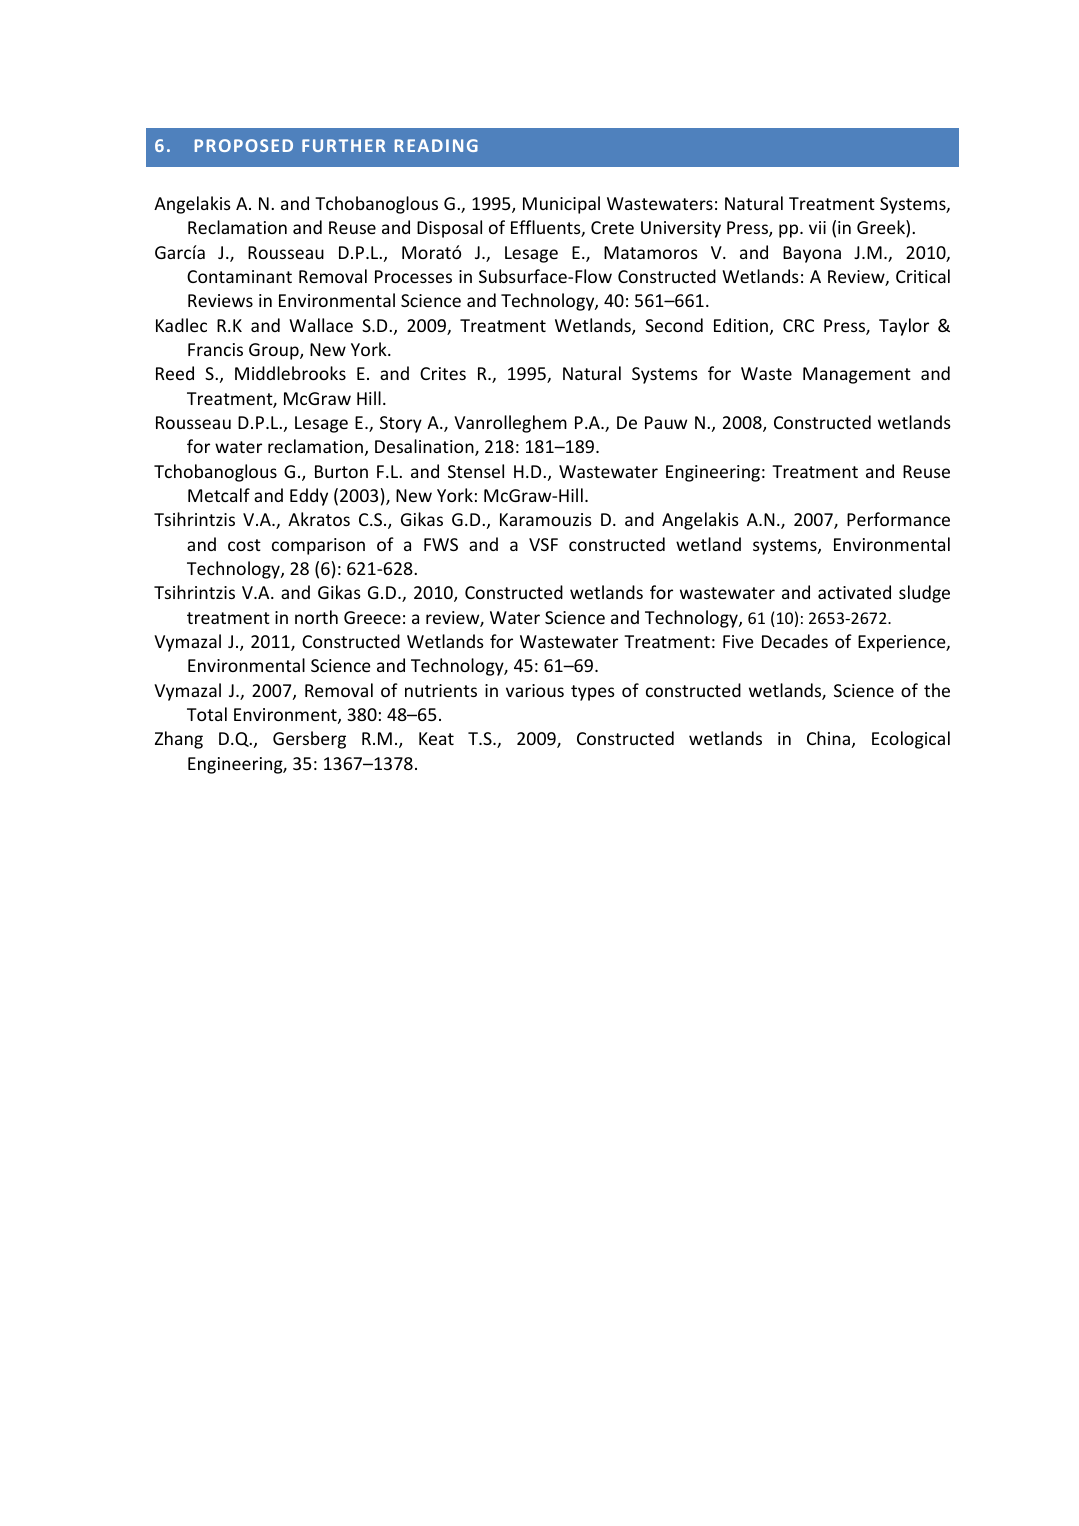 Image resolution: width=1079 pixels, height=1526 pixels. Describe the element at coordinates (239, 276) in the screenshot. I see `Contaminant` at that location.
